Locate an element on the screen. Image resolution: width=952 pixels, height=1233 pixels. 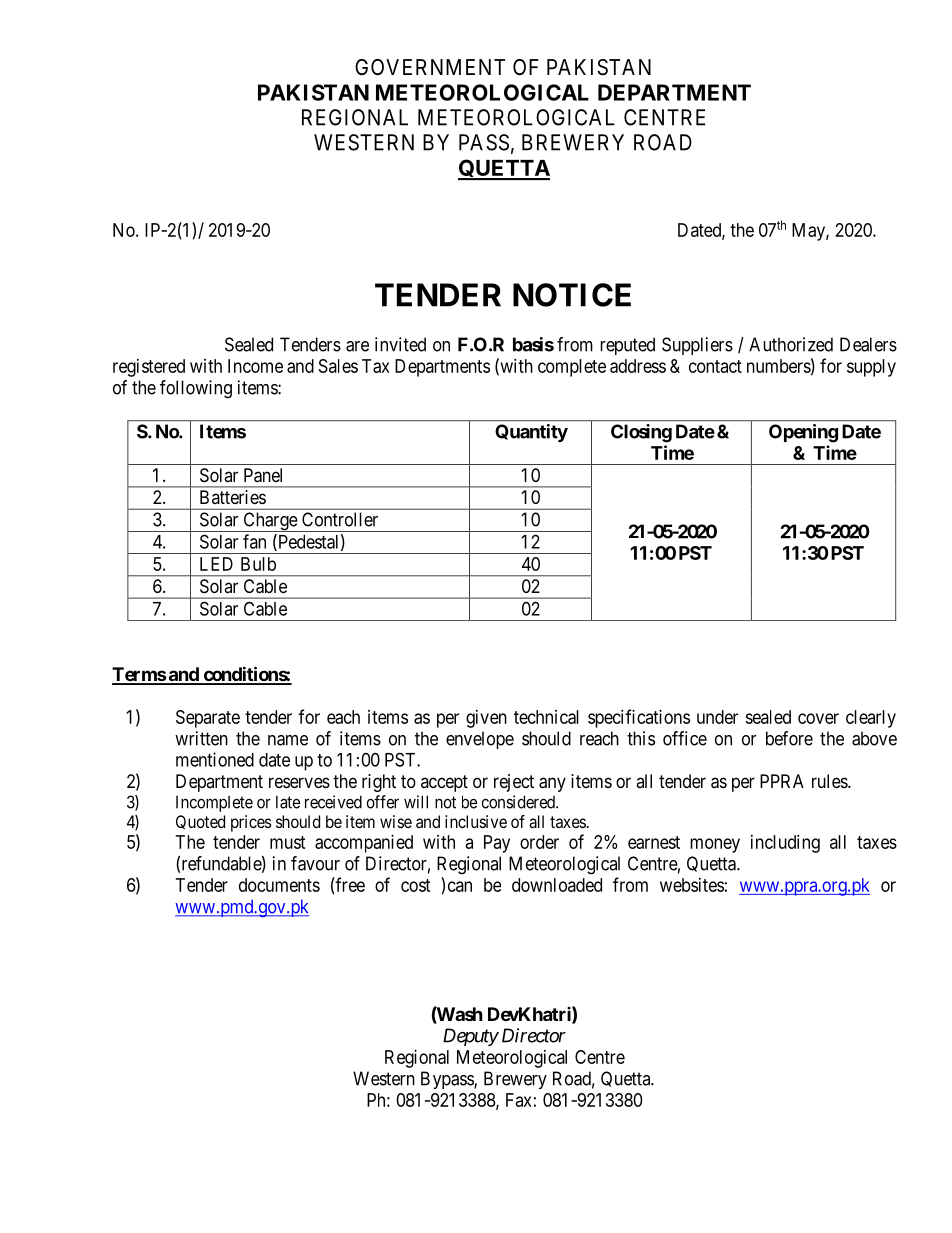
cover is located at coordinates (818, 718).
